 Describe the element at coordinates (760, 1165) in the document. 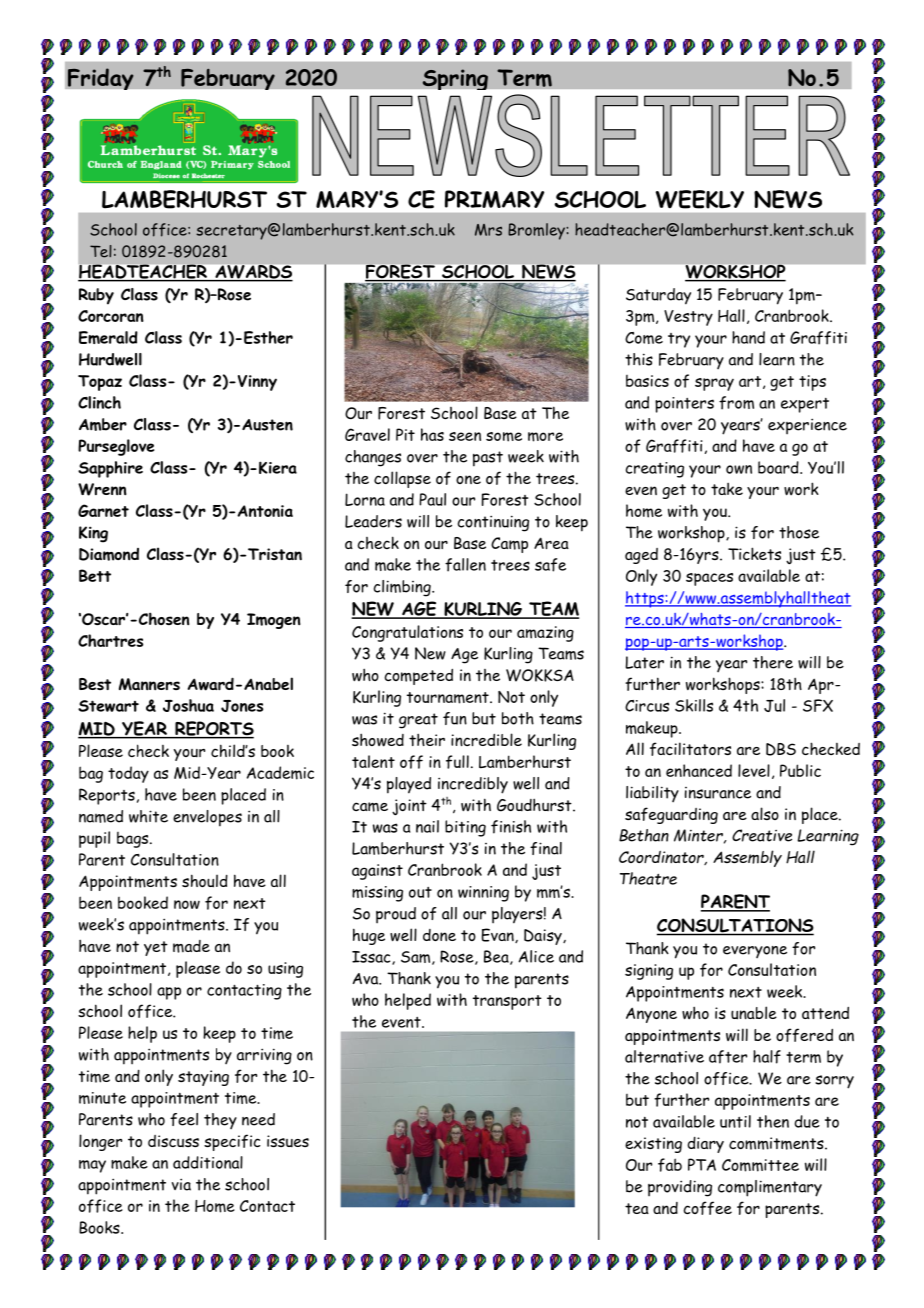

I see `Committee` at that location.
